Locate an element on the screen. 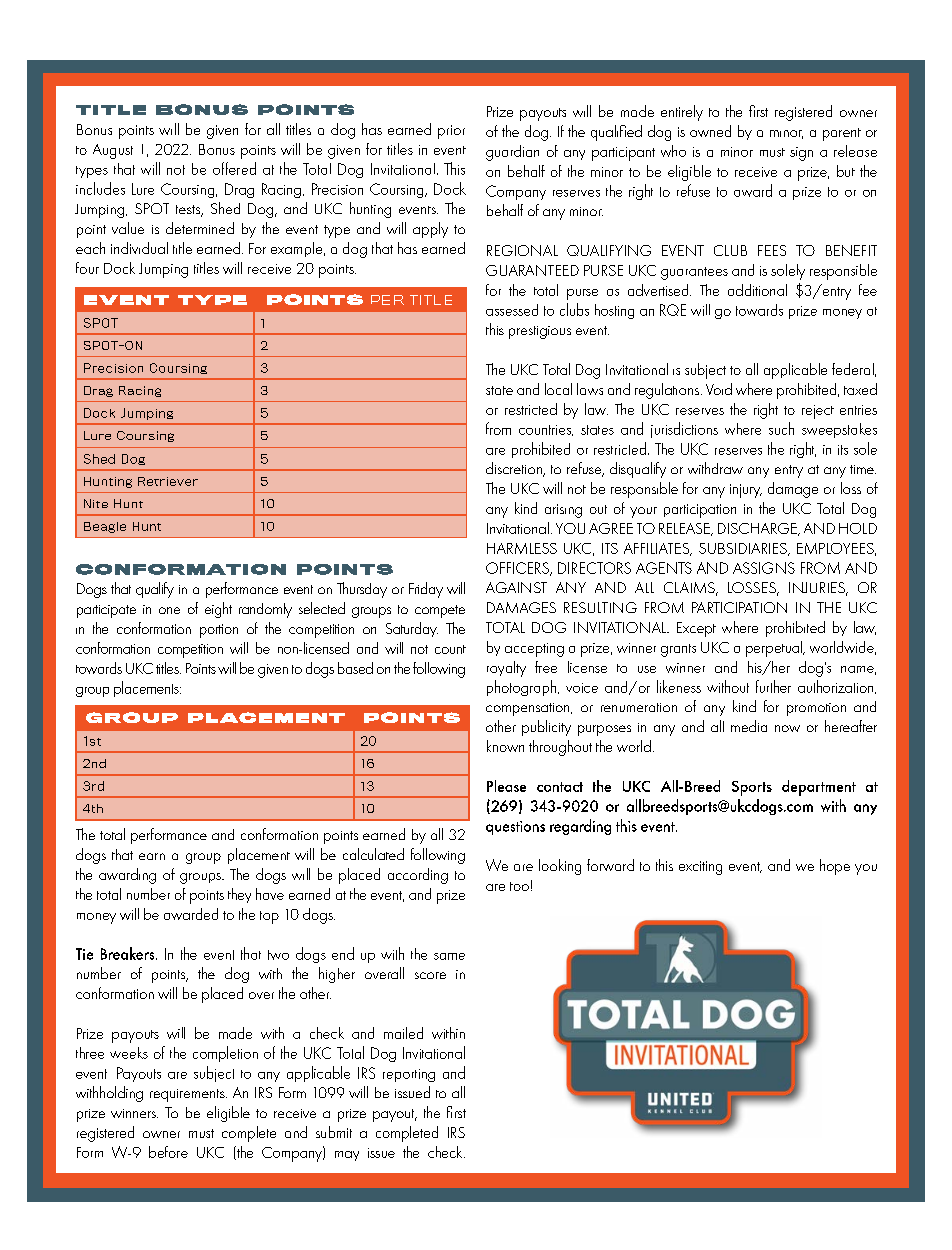  owned is located at coordinates (710, 131).
